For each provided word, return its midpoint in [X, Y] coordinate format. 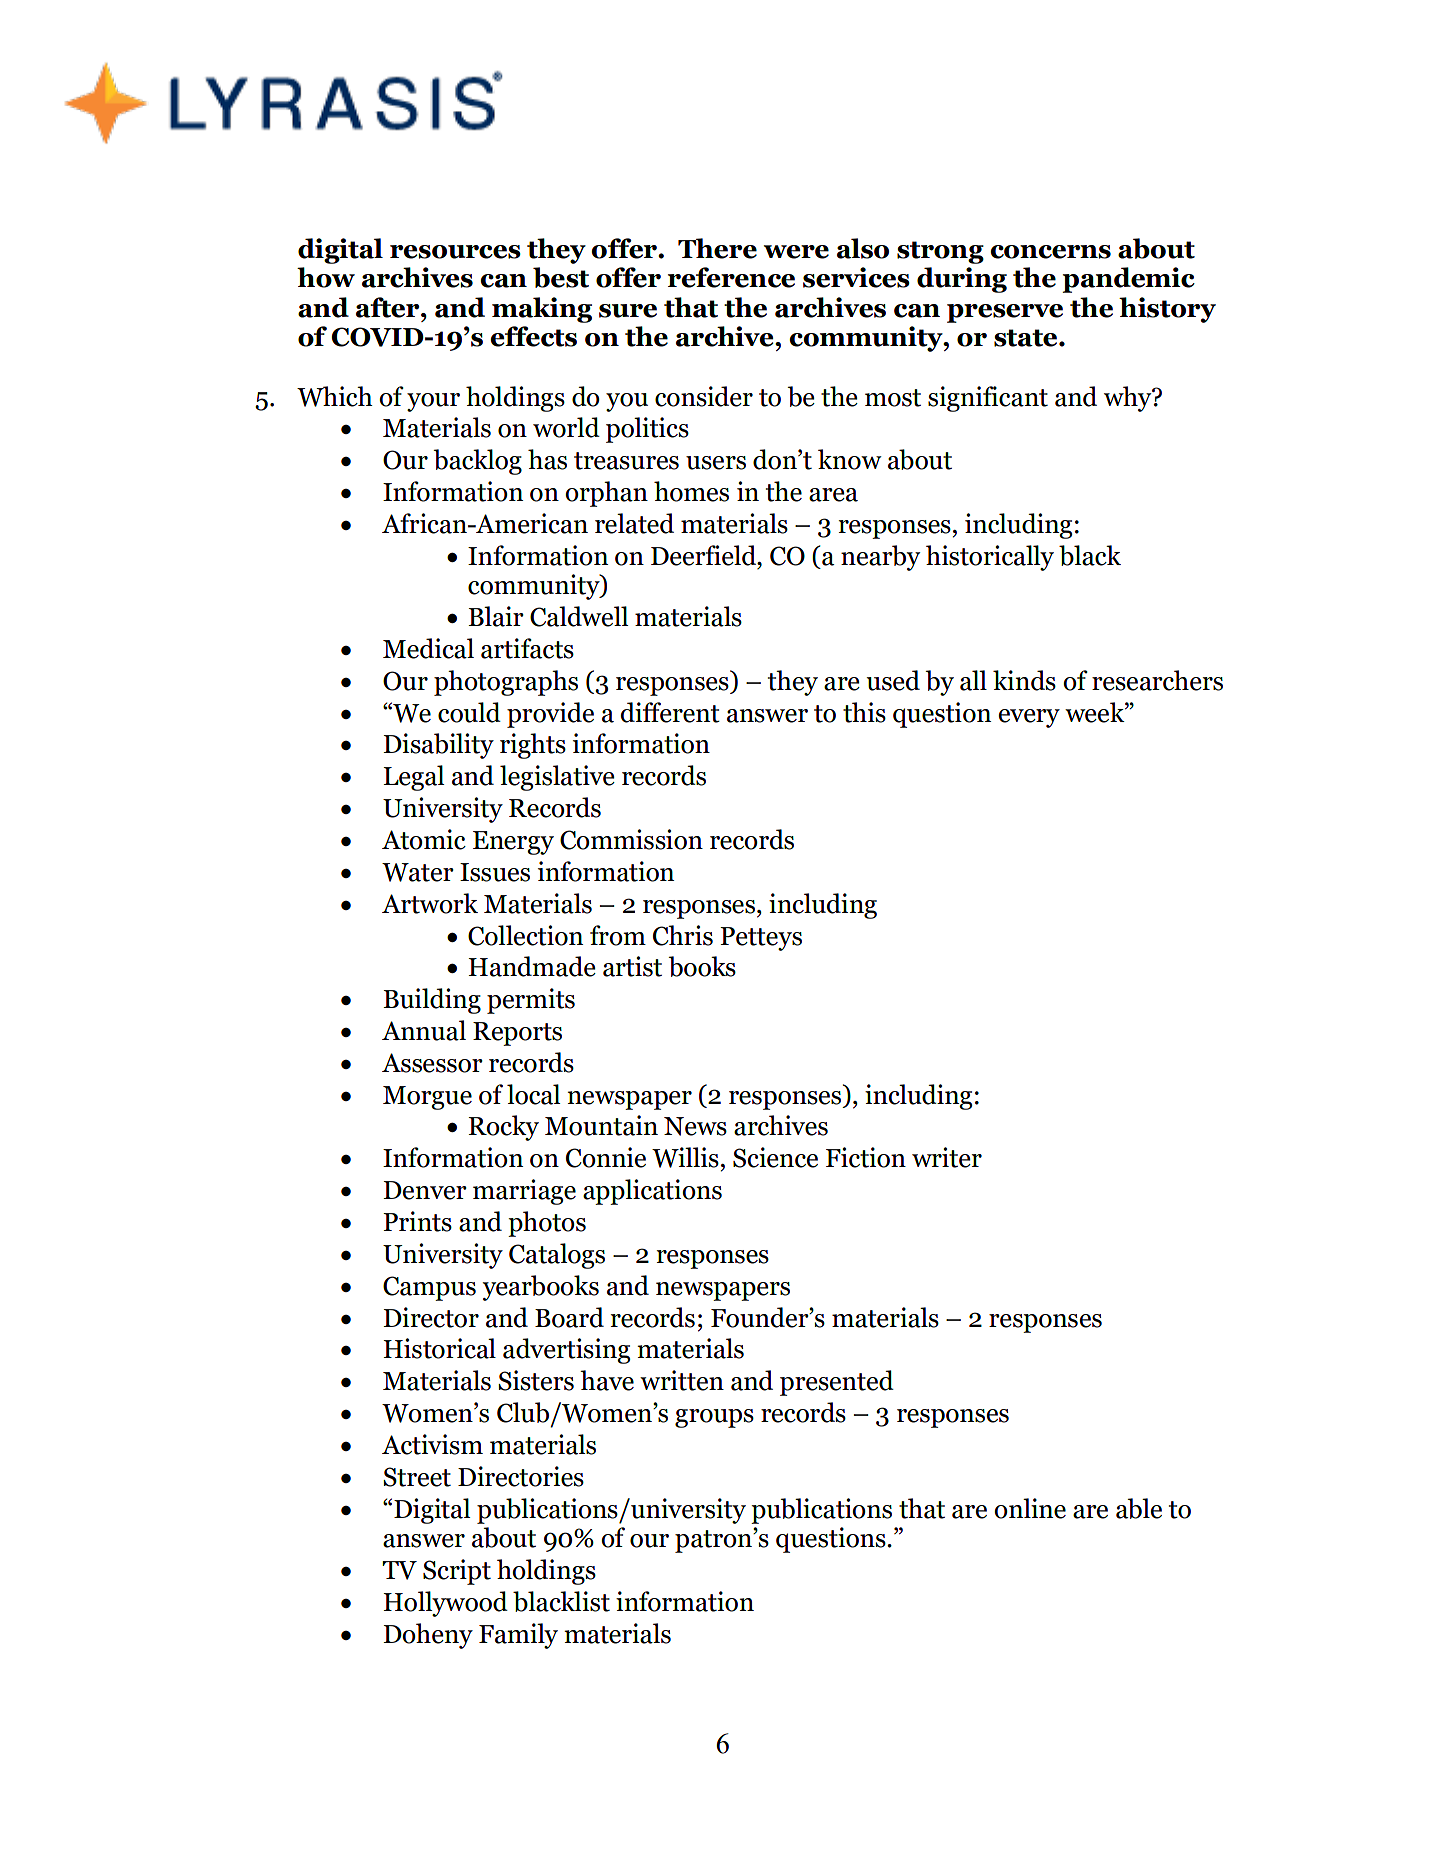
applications [652, 1192]
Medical [428, 648]
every [1029, 718]
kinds [1024, 680]
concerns [1050, 252]
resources [455, 252]
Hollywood [446, 1604]
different [670, 712]
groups [714, 1418]
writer [947, 1157]
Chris [683, 935]
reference [731, 277]
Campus [429, 1288]
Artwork [430, 903]
